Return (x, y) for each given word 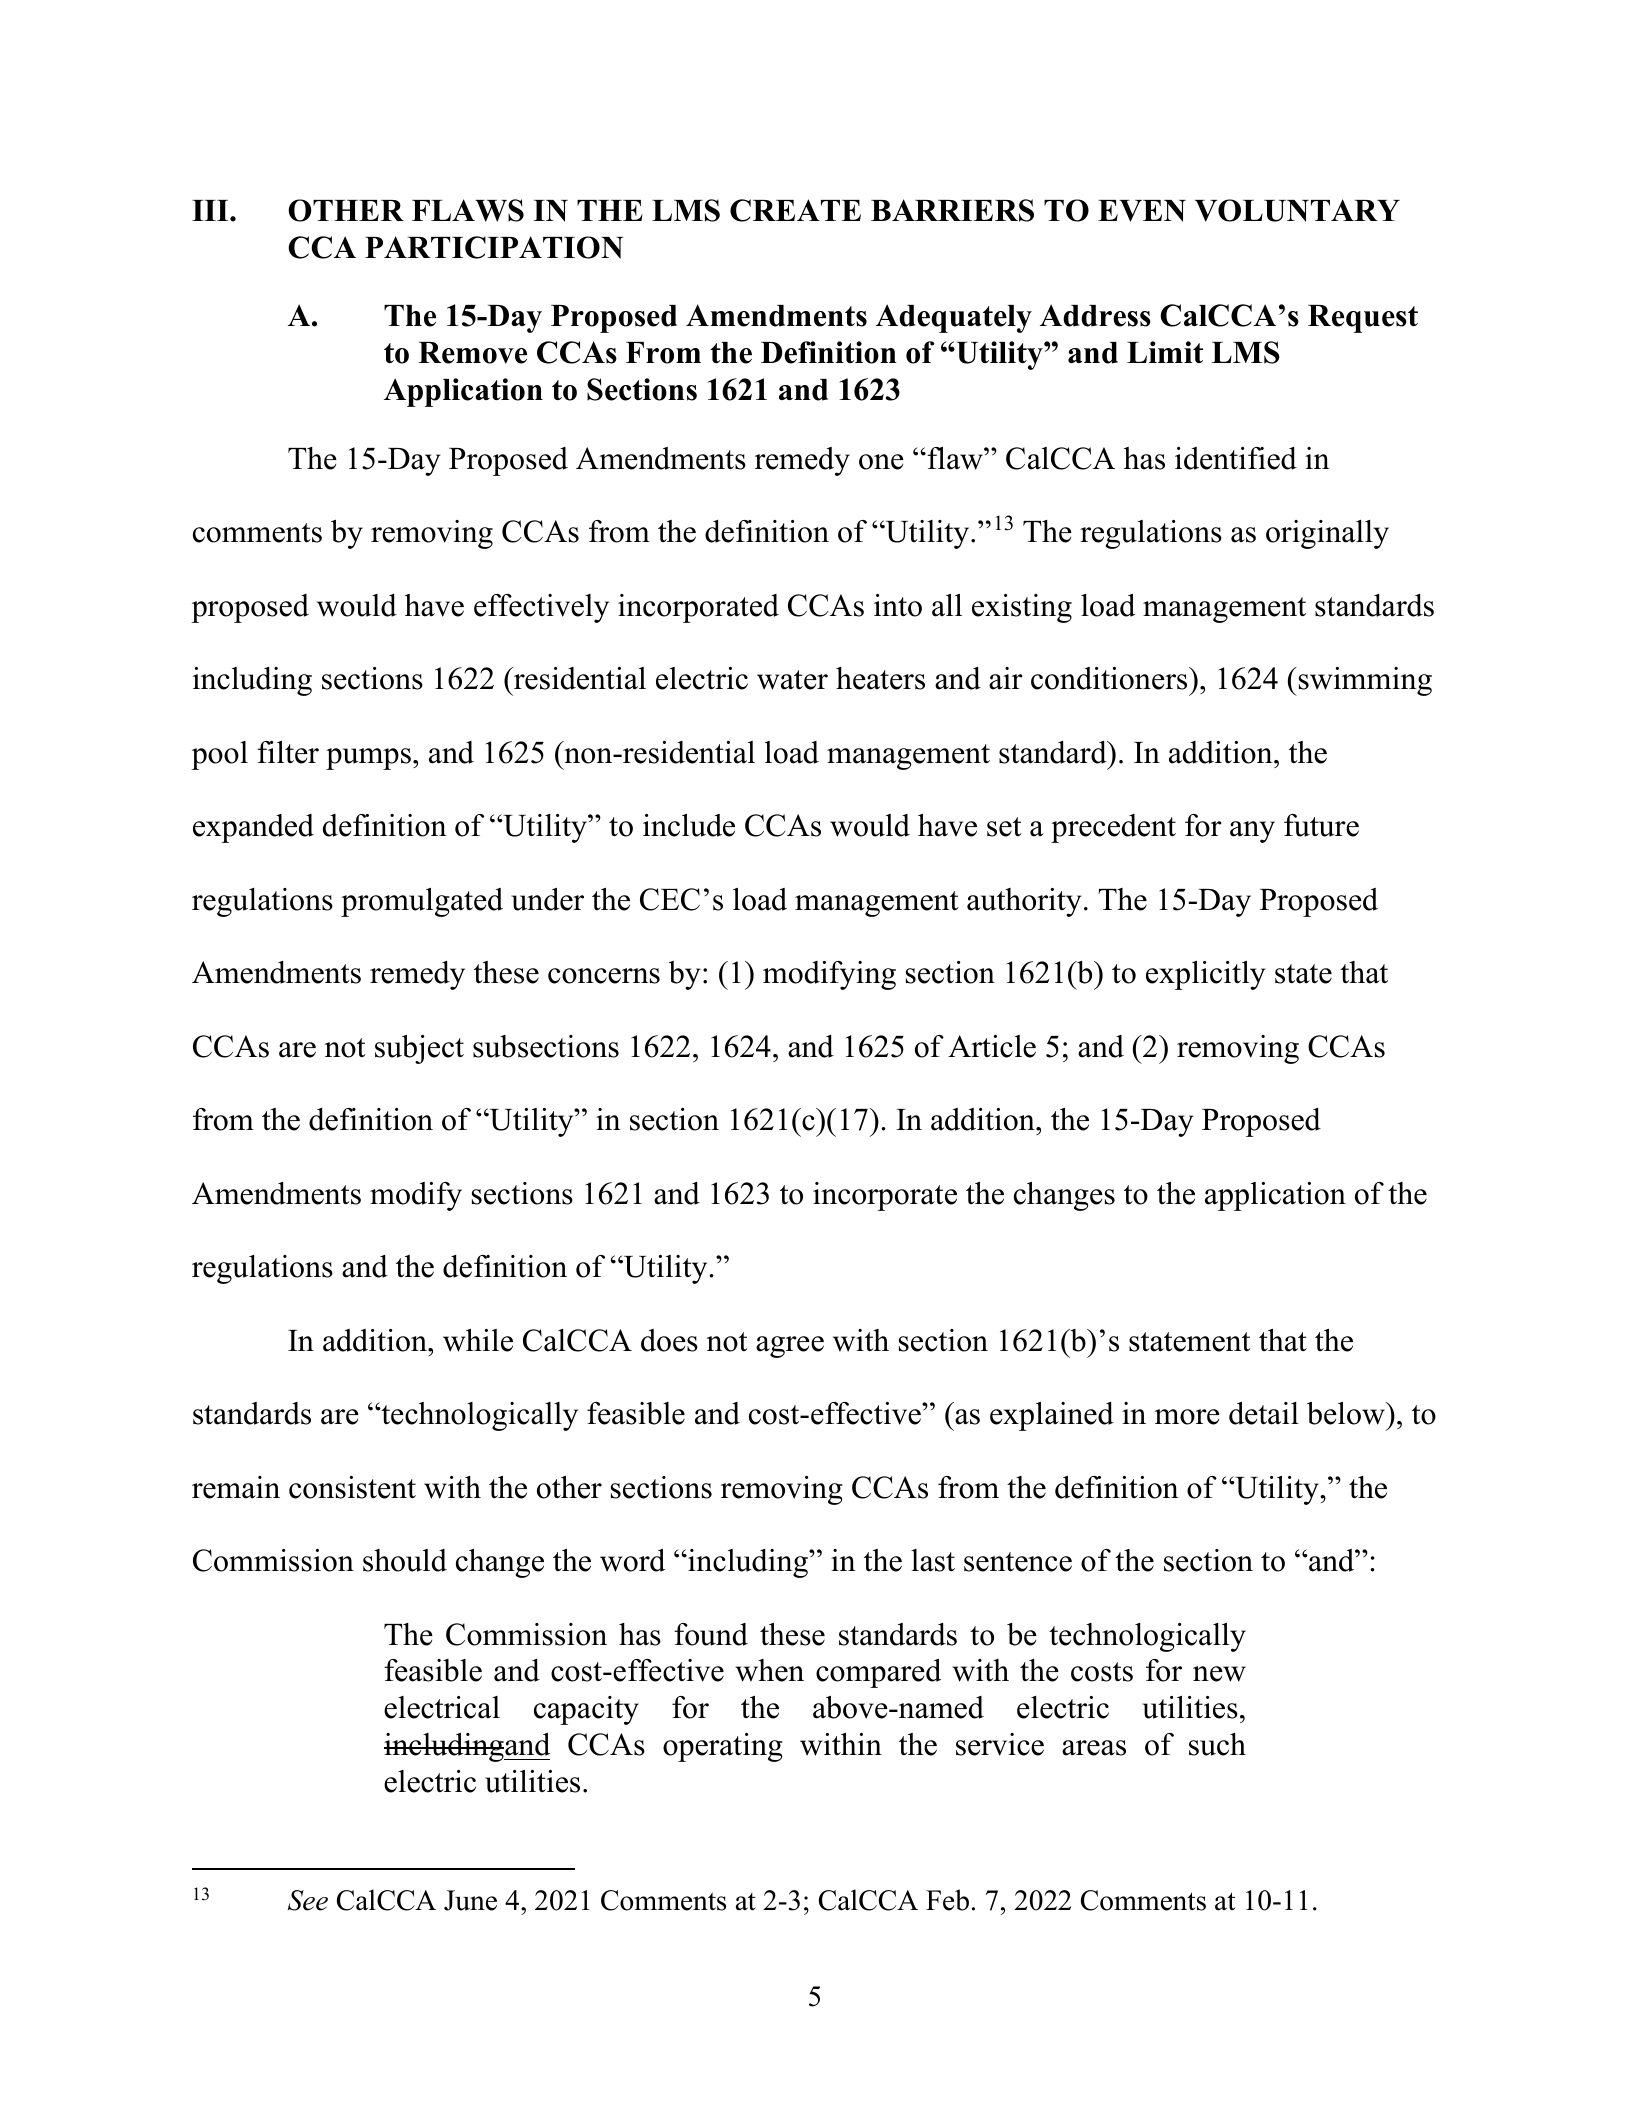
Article (992, 1046)
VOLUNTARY (1297, 210)
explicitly (1205, 975)
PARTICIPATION (494, 247)
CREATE (795, 210)
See (308, 1900)
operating (723, 1747)
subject (419, 1049)
